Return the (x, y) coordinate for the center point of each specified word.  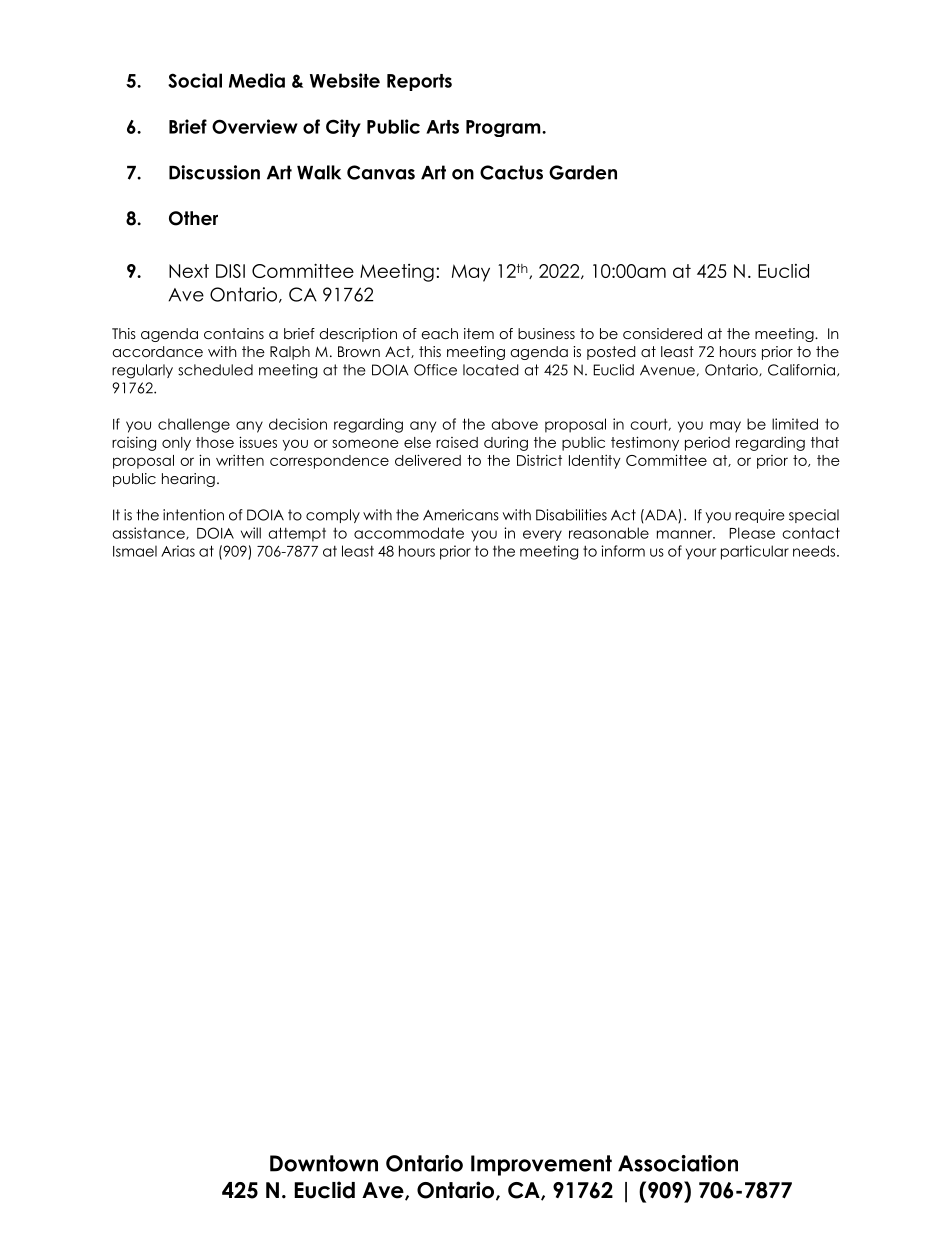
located (490, 370)
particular (755, 552)
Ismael (135, 551)
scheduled (215, 370)
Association (678, 1163)
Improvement (541, 1165)
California (801, 370)
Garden (583, 172)
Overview (255, 126)
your (701, 554)
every (542, 535)
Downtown (324, 1163)
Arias (178, 551)
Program (504, 128)
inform (623, 551)
